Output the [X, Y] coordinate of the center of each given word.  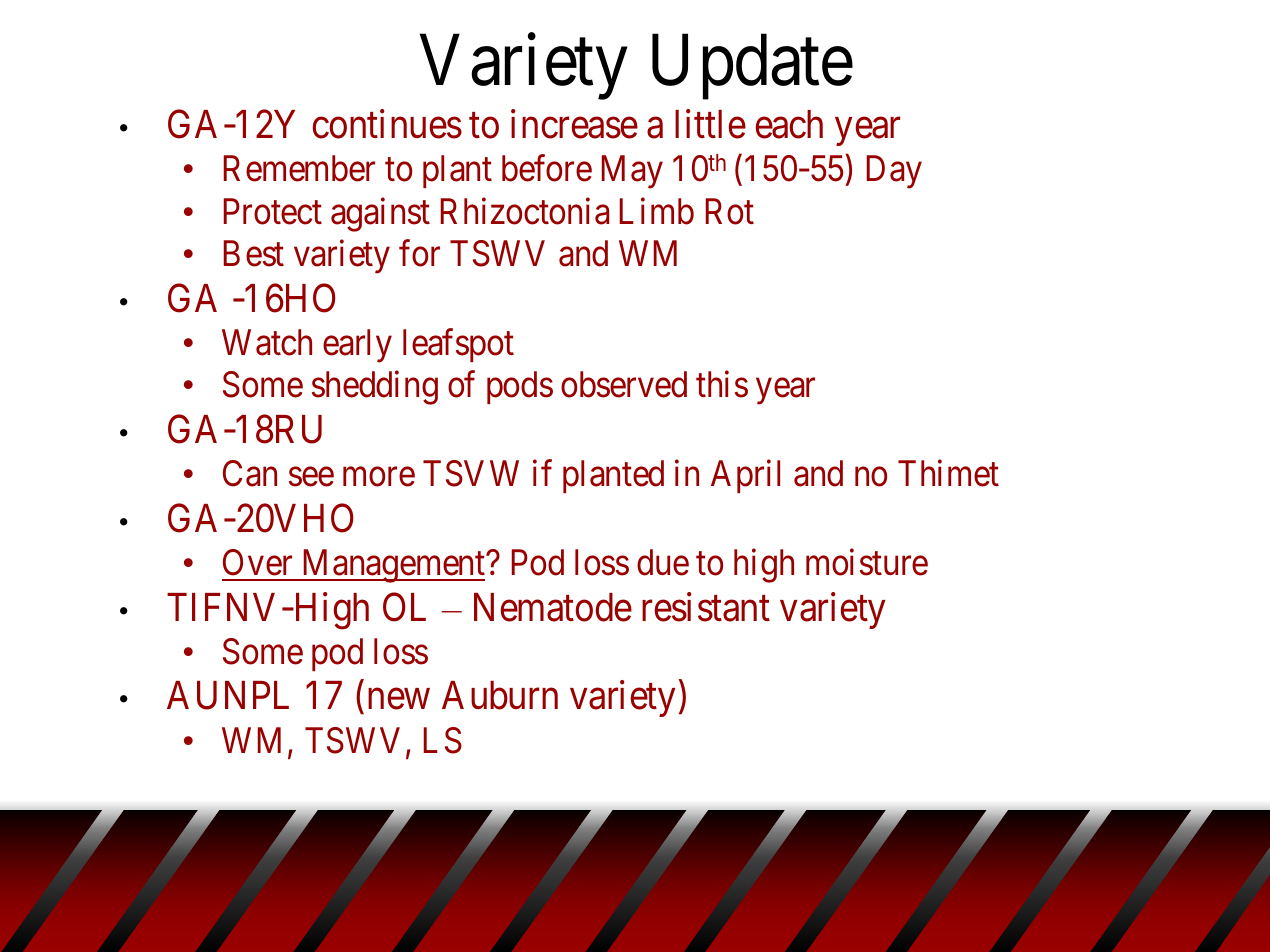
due [663, 562]
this [722, 384]
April [745, 476]
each [789, 124]
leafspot [458, 345]
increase [574, 124]
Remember [299, 168]
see [311, 477]
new [399, 700]
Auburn [500, 695]
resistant [706, 607]
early [357, 346]
